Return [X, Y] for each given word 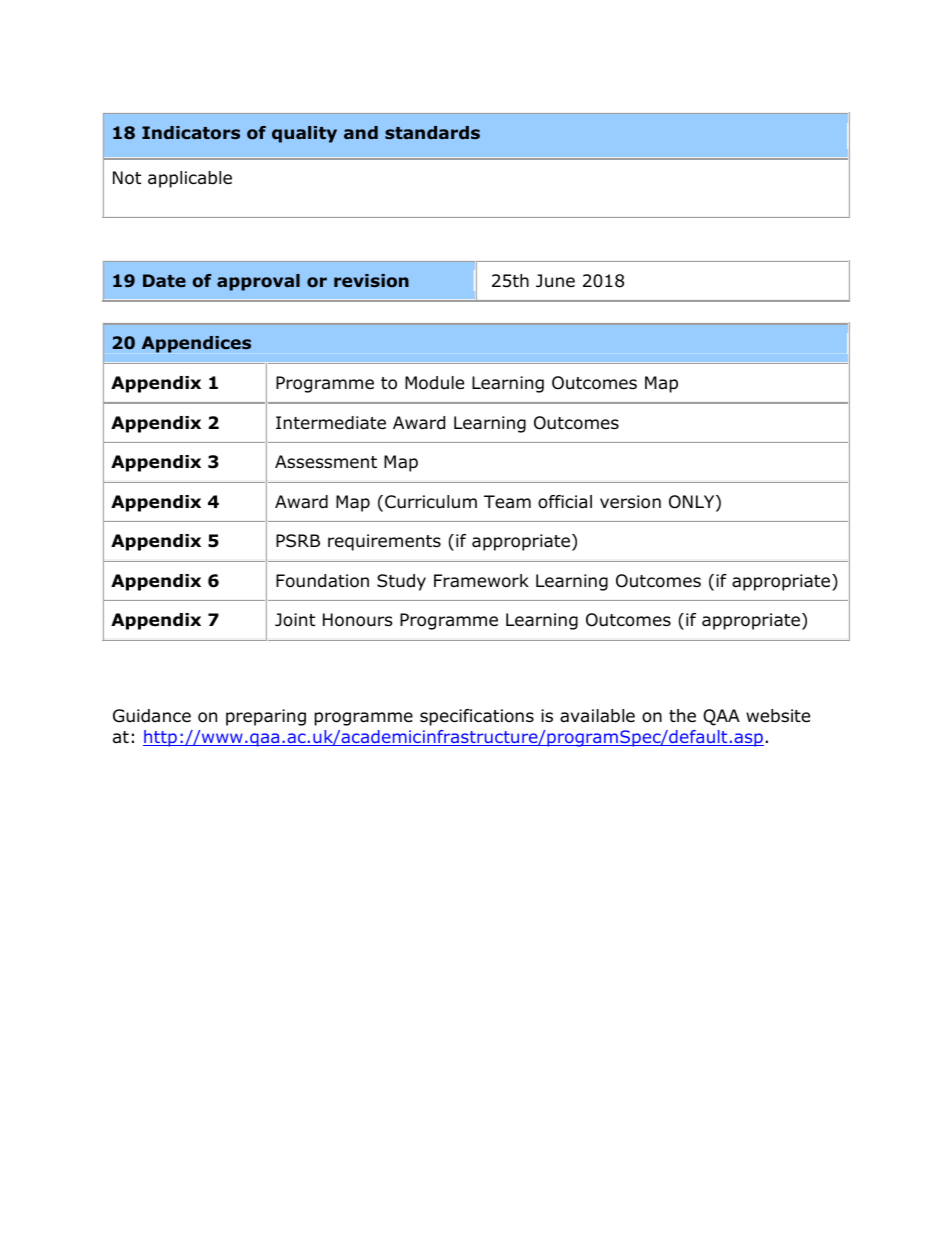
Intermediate [331, 423]
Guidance [152, 716]
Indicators [191, 133]
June [555, 281]
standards [432, 132]
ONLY [693, 503]
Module [434, 383]
